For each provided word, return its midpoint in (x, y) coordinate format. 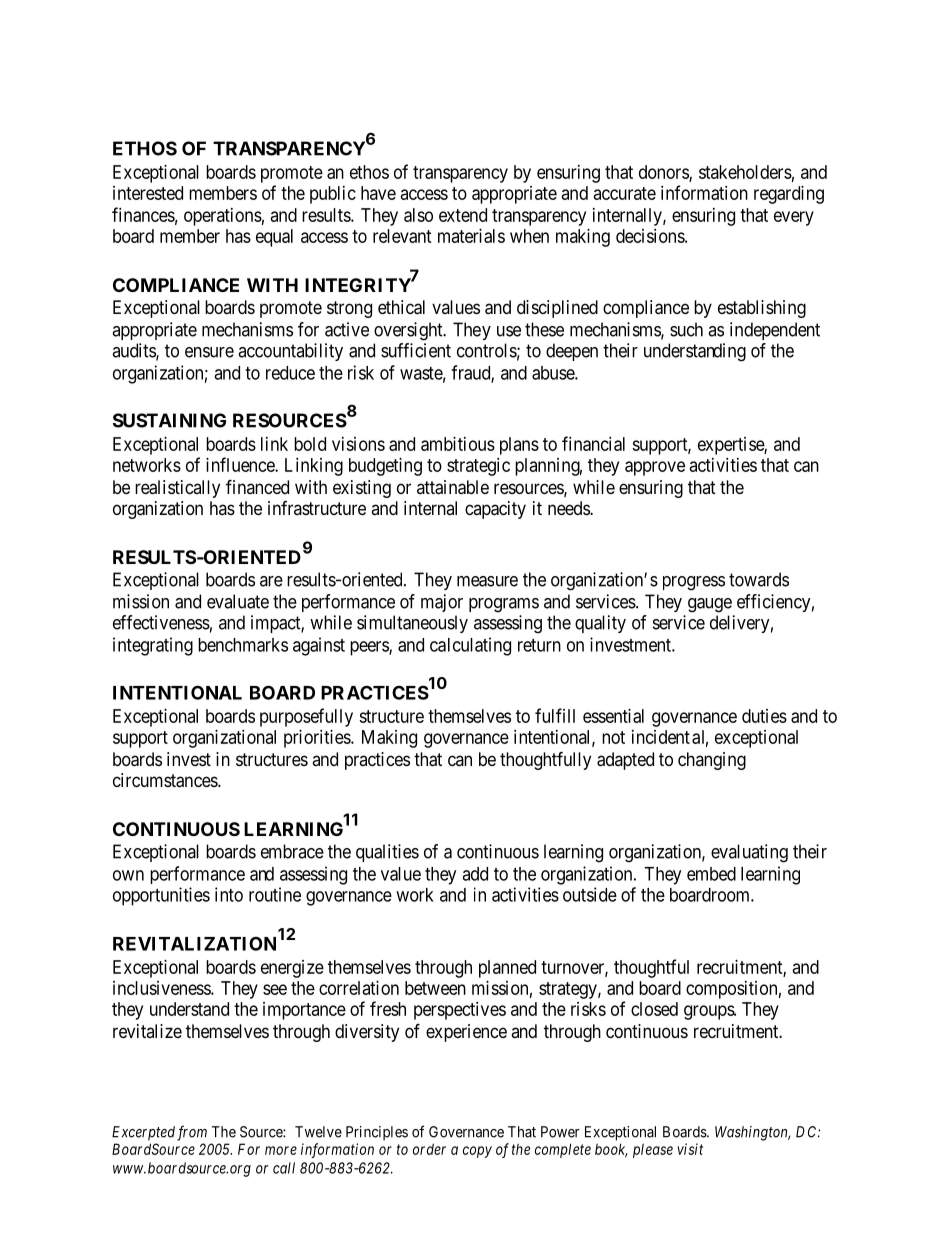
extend (463, 215)
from (192, 1133)
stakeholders (745, 172)
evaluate (238, 601)
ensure (209, 352)
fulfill (555, 715)
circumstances (166, 780)
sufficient (416, 350)
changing (712, 761)
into (229, 894)
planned (507, 969)
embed (711, 874)
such (686, 329)
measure (487, 581)
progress (694, 583)
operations (223, 217)
